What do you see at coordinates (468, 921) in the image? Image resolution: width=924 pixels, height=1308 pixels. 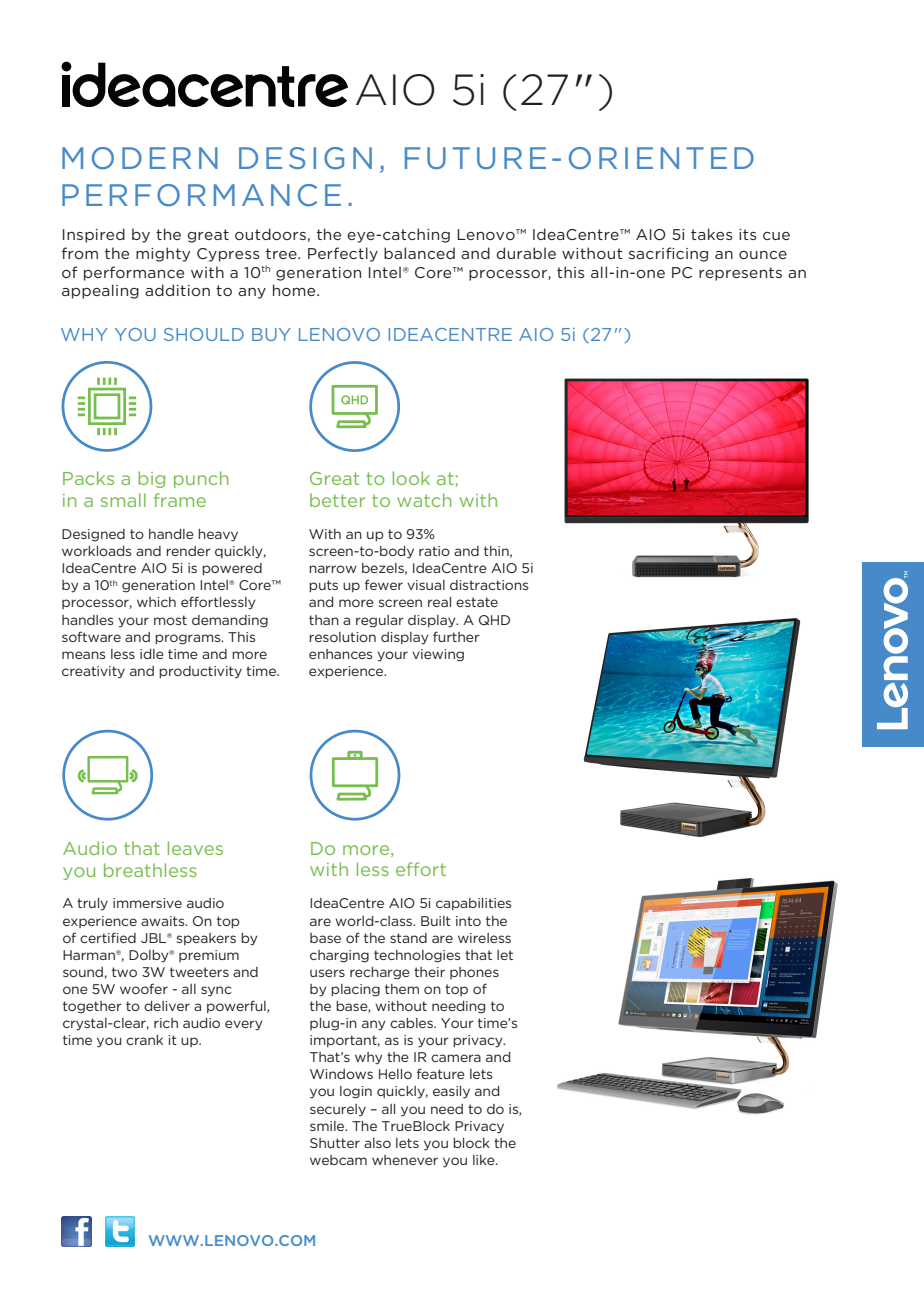 I see `into` at bounding box center [468, 921].
